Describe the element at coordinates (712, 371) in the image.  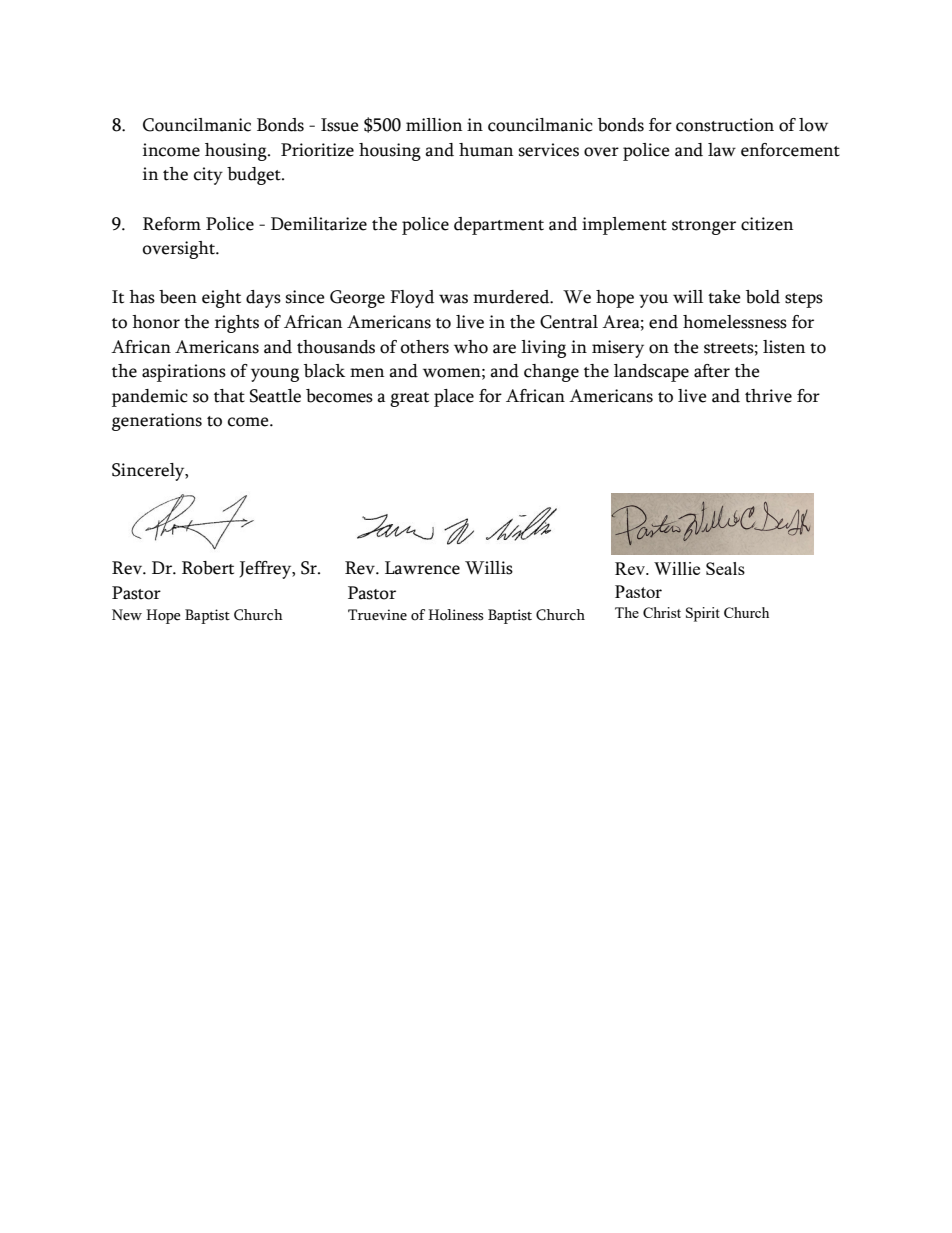
I see `after` at that location.
